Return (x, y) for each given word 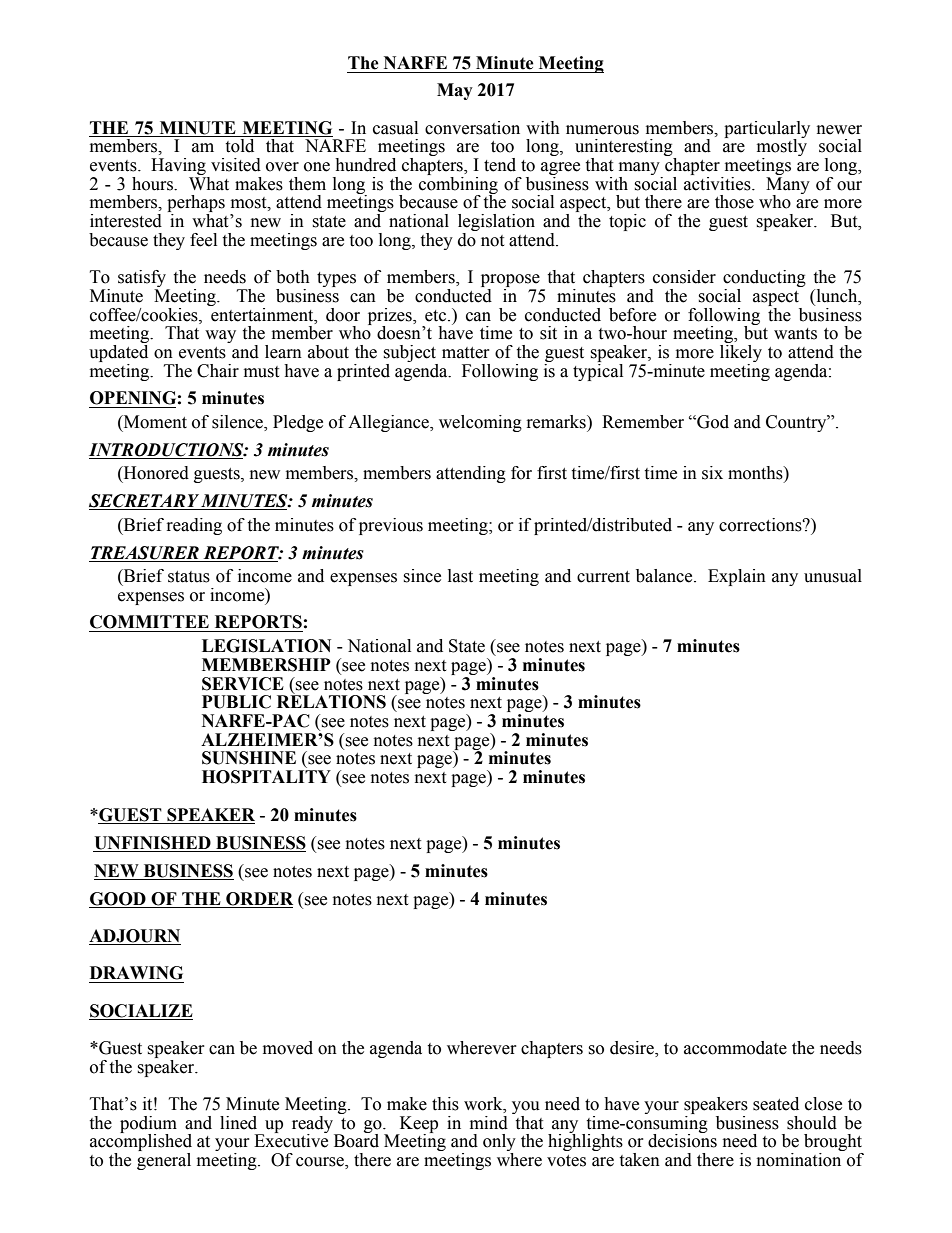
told (239, 146)
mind (489, 1123)
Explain (737, 577)
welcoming (480, 423)
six (712, 473)
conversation (472, 128)
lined (238, 1123)
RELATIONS (331, 701)
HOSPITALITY (266, 777)
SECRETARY (145, 502)
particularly (767, 130)
